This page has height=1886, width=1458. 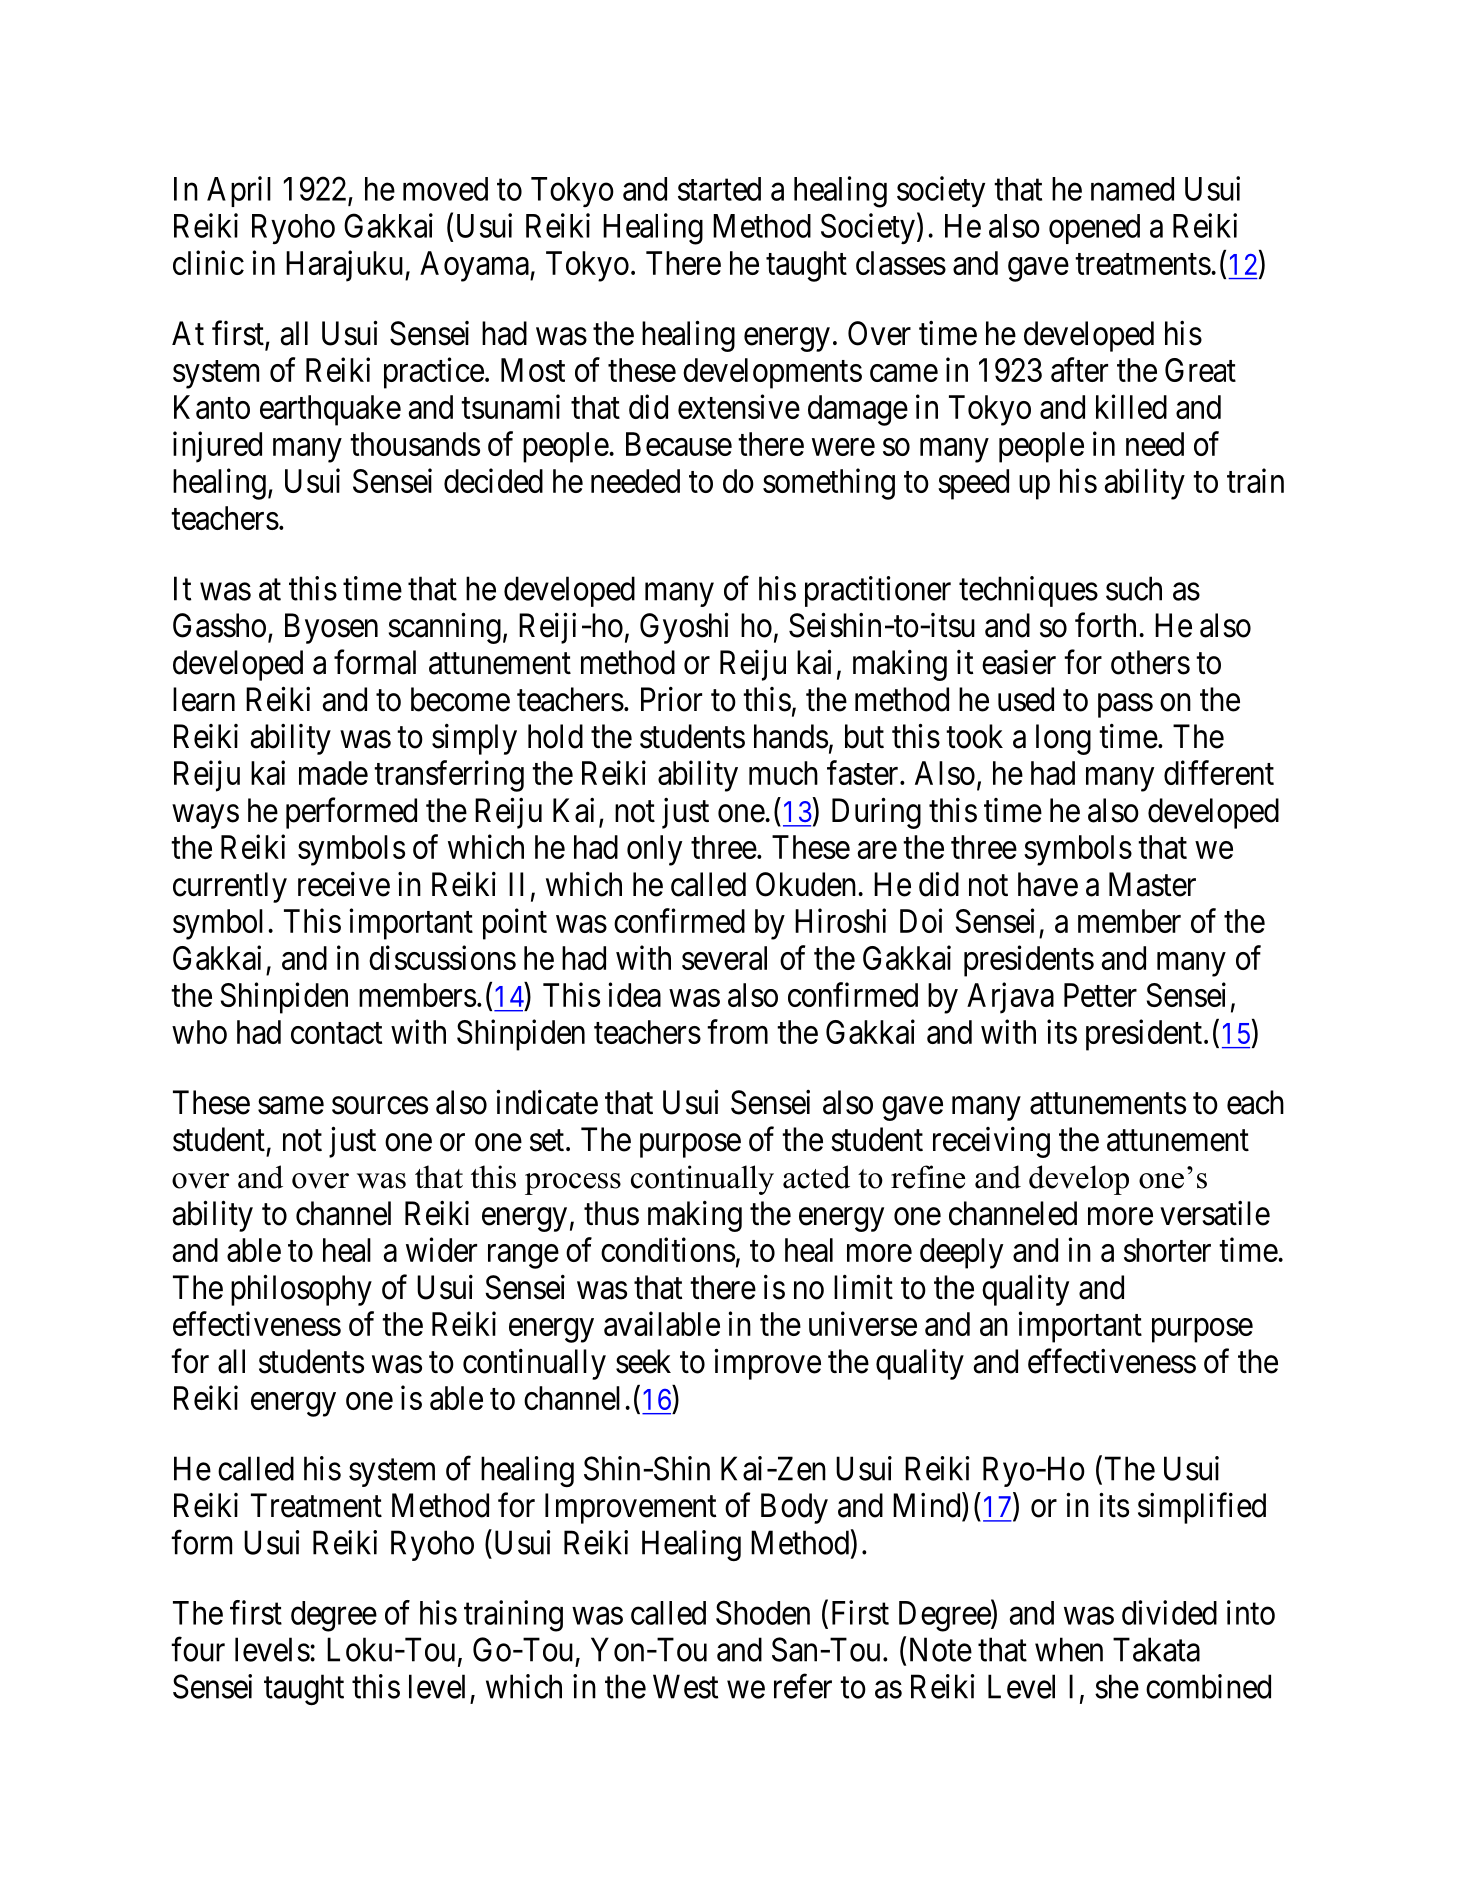 What do you see at coordinates (1134, 588) in the page?
I see `such` at bounding box center [1134, 588].
